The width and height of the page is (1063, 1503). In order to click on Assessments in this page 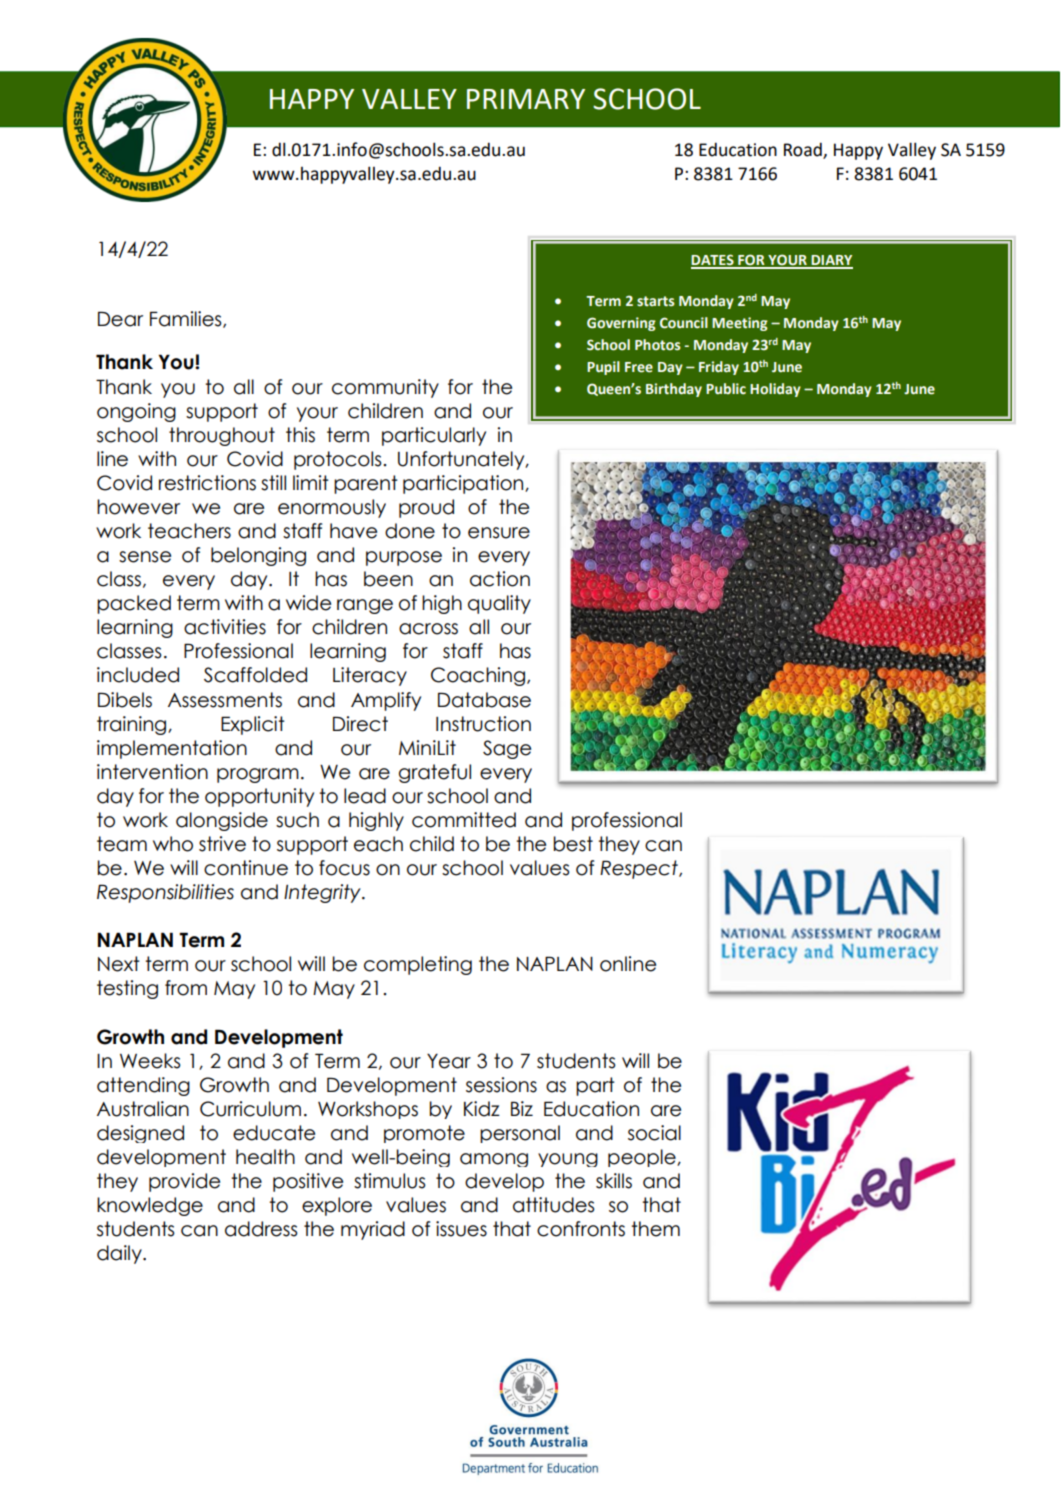, I will do `click(225, 700)`.
